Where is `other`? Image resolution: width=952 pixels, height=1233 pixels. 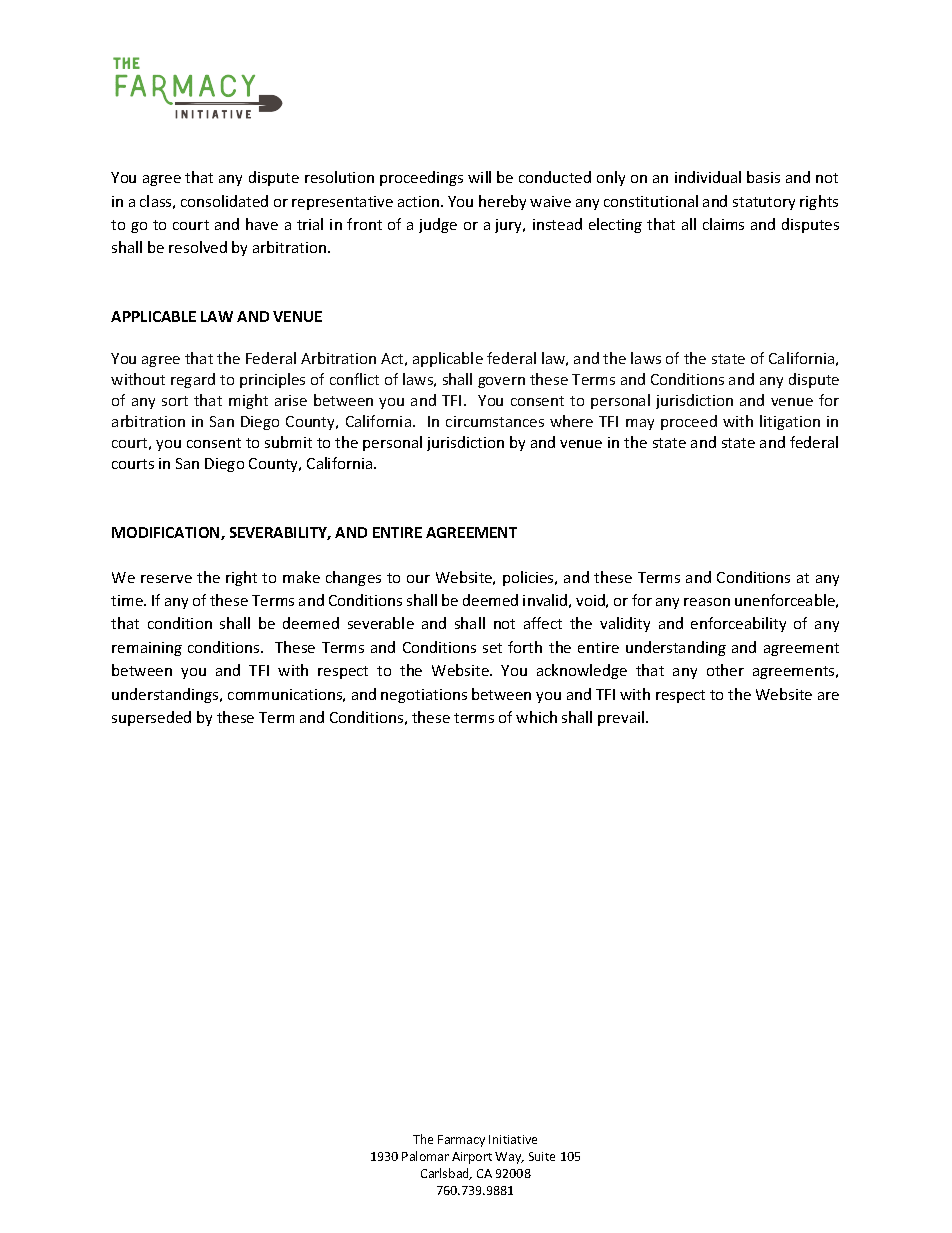 other is located at coordinates (725, 670).
